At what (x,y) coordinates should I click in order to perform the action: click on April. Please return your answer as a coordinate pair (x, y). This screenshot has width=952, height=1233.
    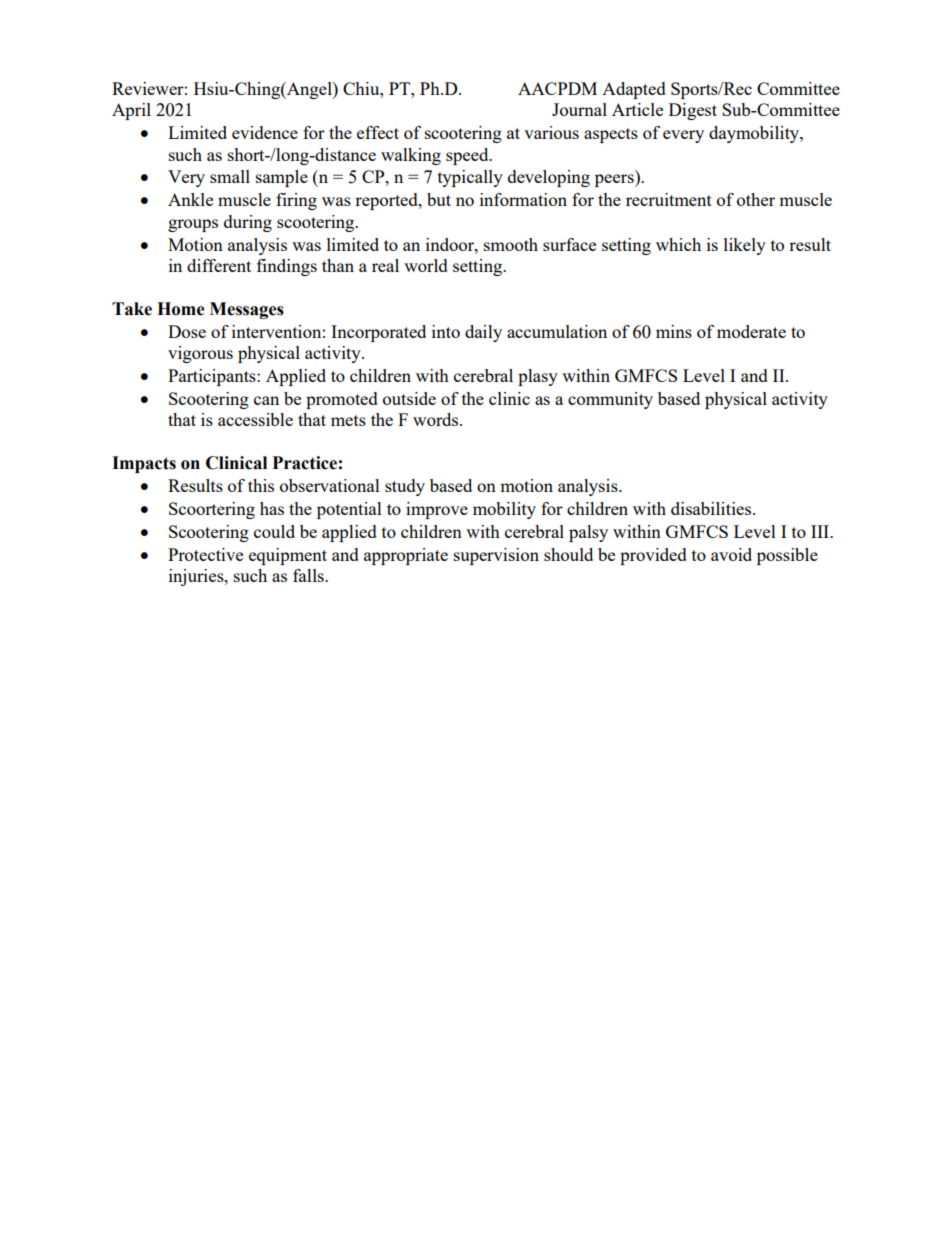
    Looking at the image, I should click on (131, 111).
